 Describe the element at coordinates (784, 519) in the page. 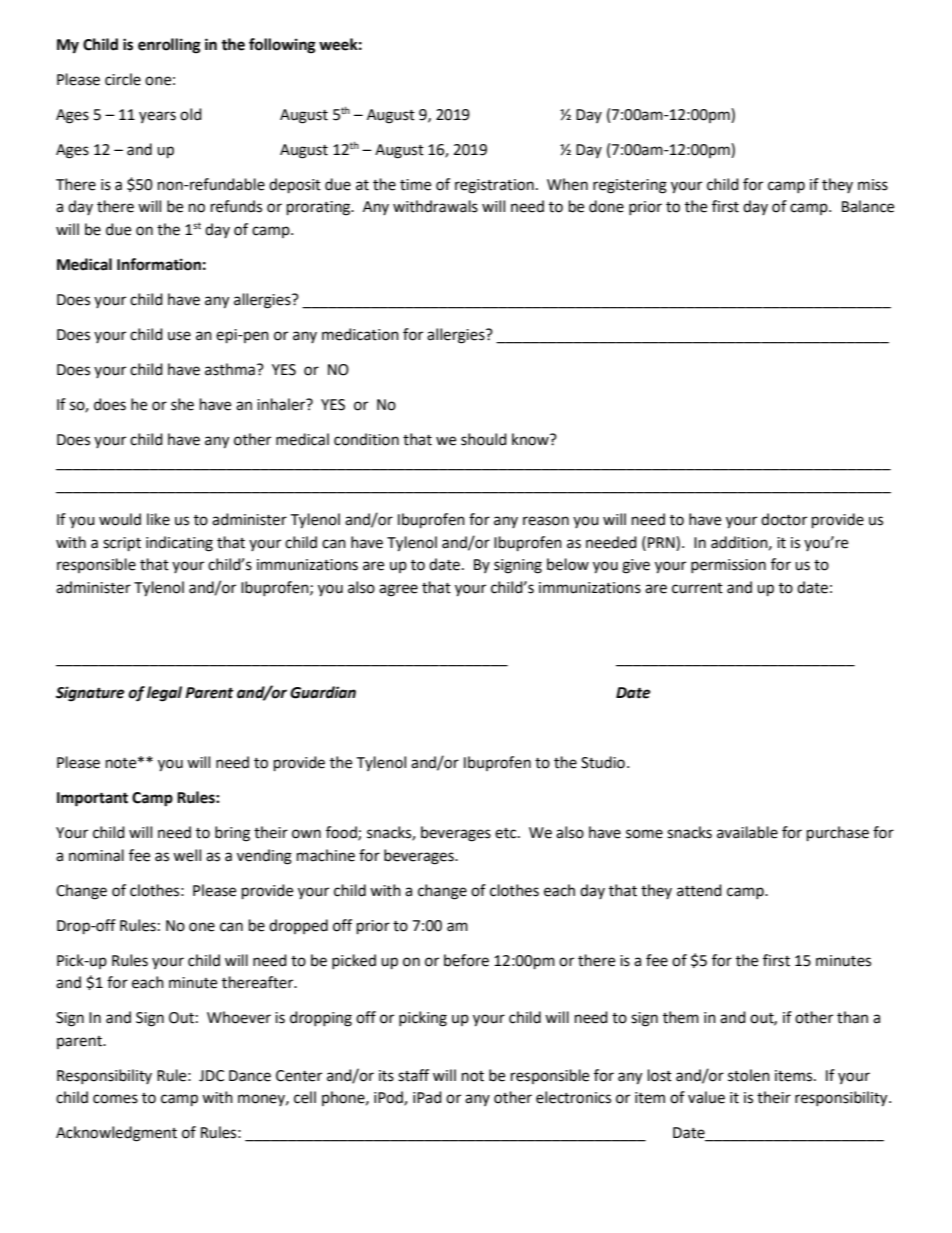

I see `doctor` at that location.
